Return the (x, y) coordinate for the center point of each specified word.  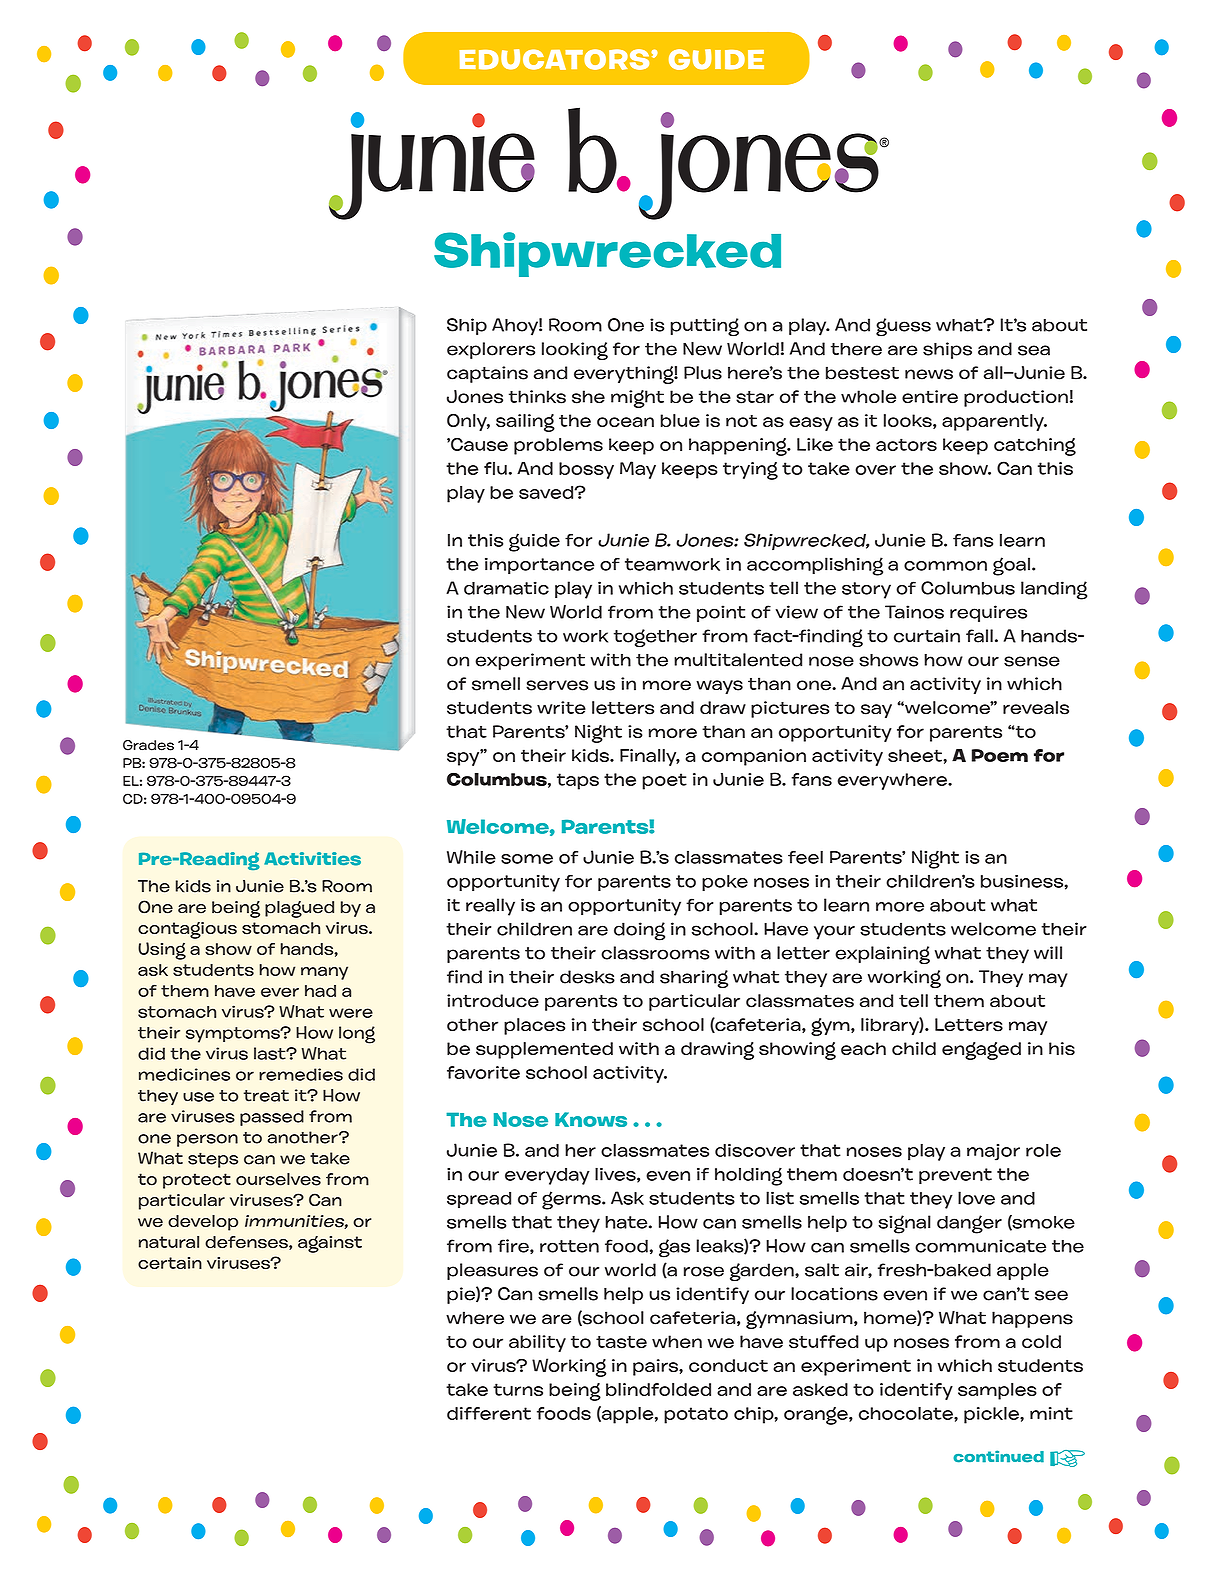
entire (930, 397)
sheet (916, 755)
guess (903, 327)
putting (704, 327)
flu (495, 468)
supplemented (544, 1050)
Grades (148, 745)
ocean (625, 422)
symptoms (234, 1035)
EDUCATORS (555, 59)
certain (170, 1263)
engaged (981, 1051)
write (561, 708)
